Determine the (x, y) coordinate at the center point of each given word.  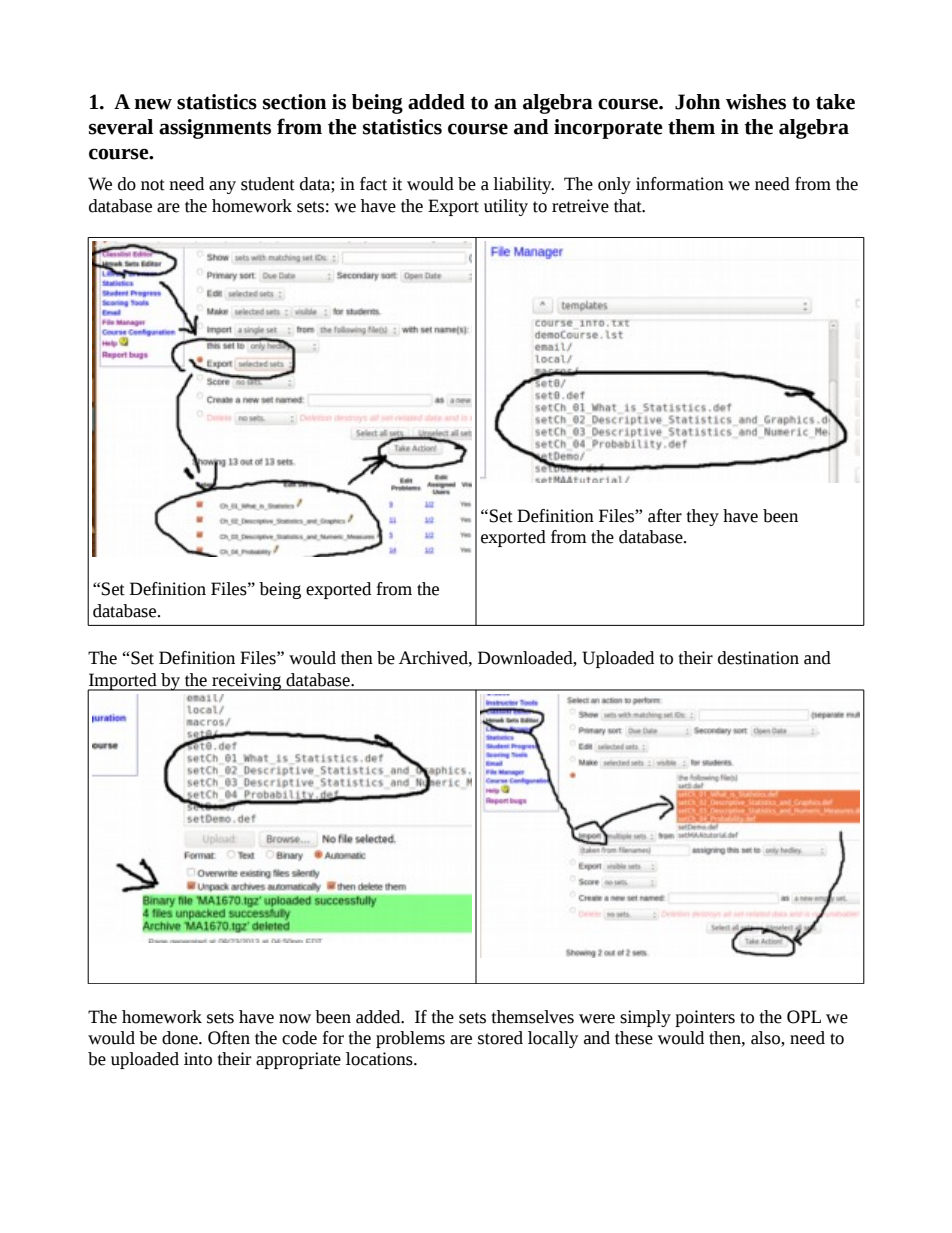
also (766, 1039)
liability (523, 185)
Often (229, 1038)
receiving (247, 682)
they (702, 517)
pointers (705, 1018)
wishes (756, 102)
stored (500, 1038)
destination (758, 658)
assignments (215, 129)
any (222, 187)
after (665, 516)
